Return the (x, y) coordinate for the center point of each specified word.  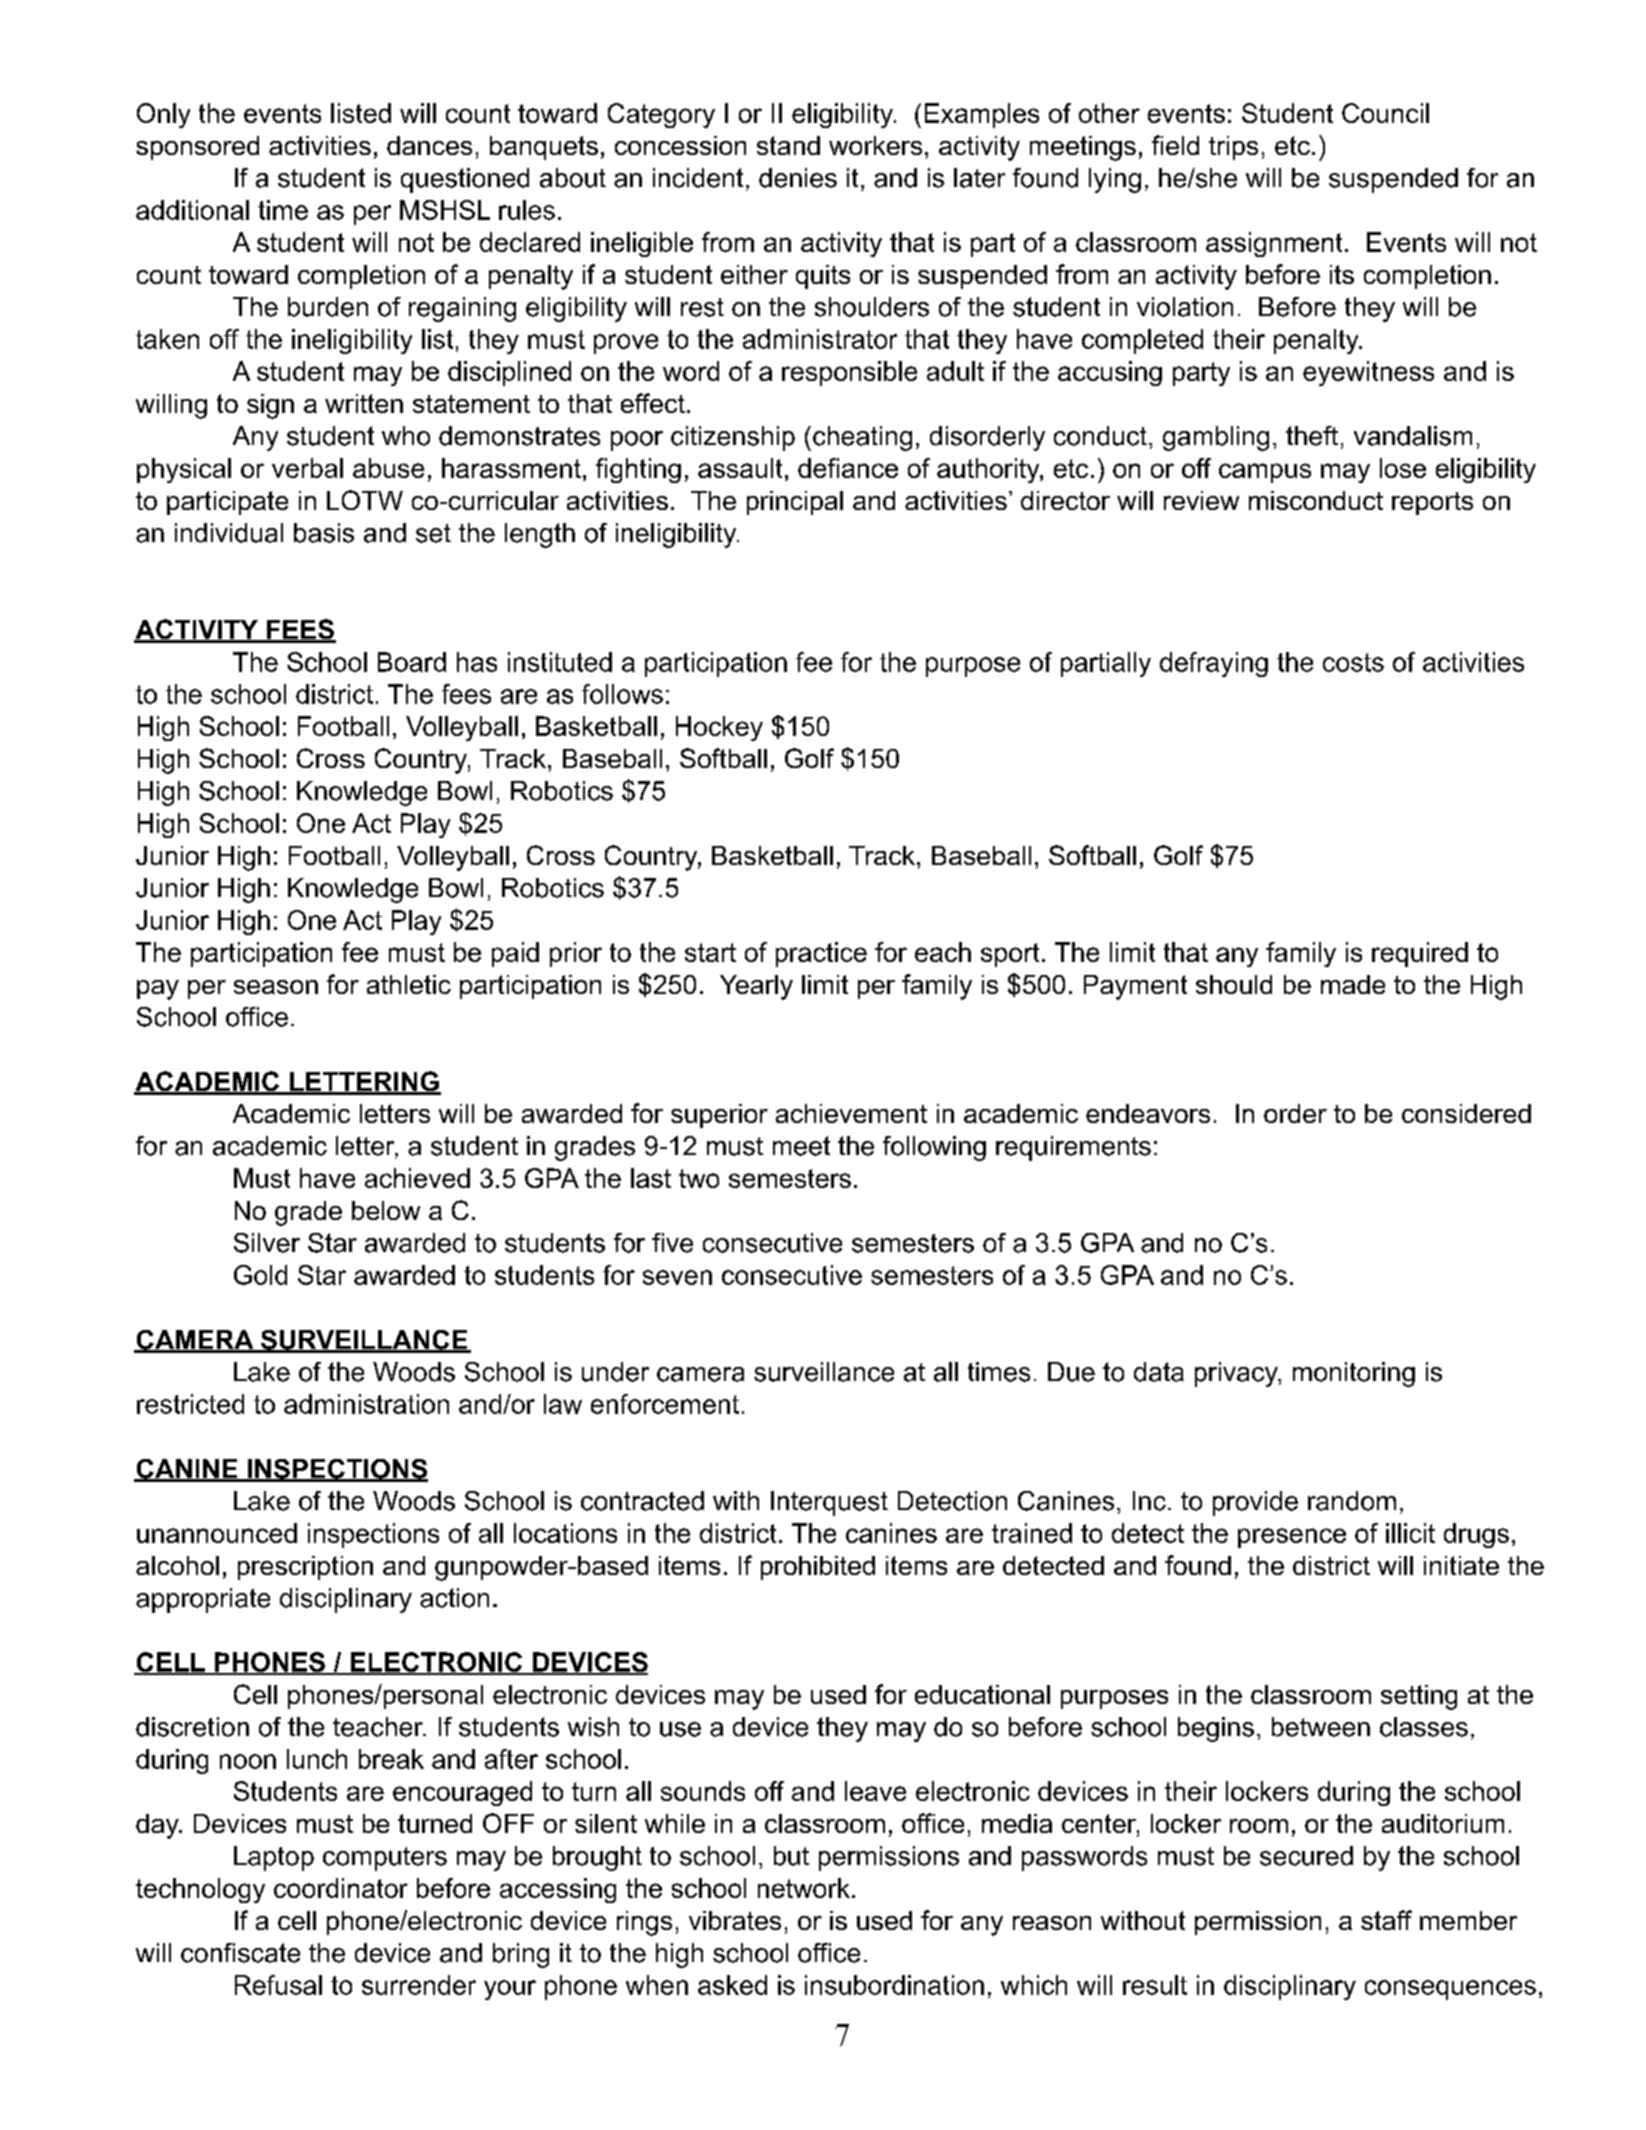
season (276, 987)
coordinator (341, 1888)
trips (1233, 148)
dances (429, 145)
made (1353, 984)
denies (798, 178)
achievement (851, 1113)
